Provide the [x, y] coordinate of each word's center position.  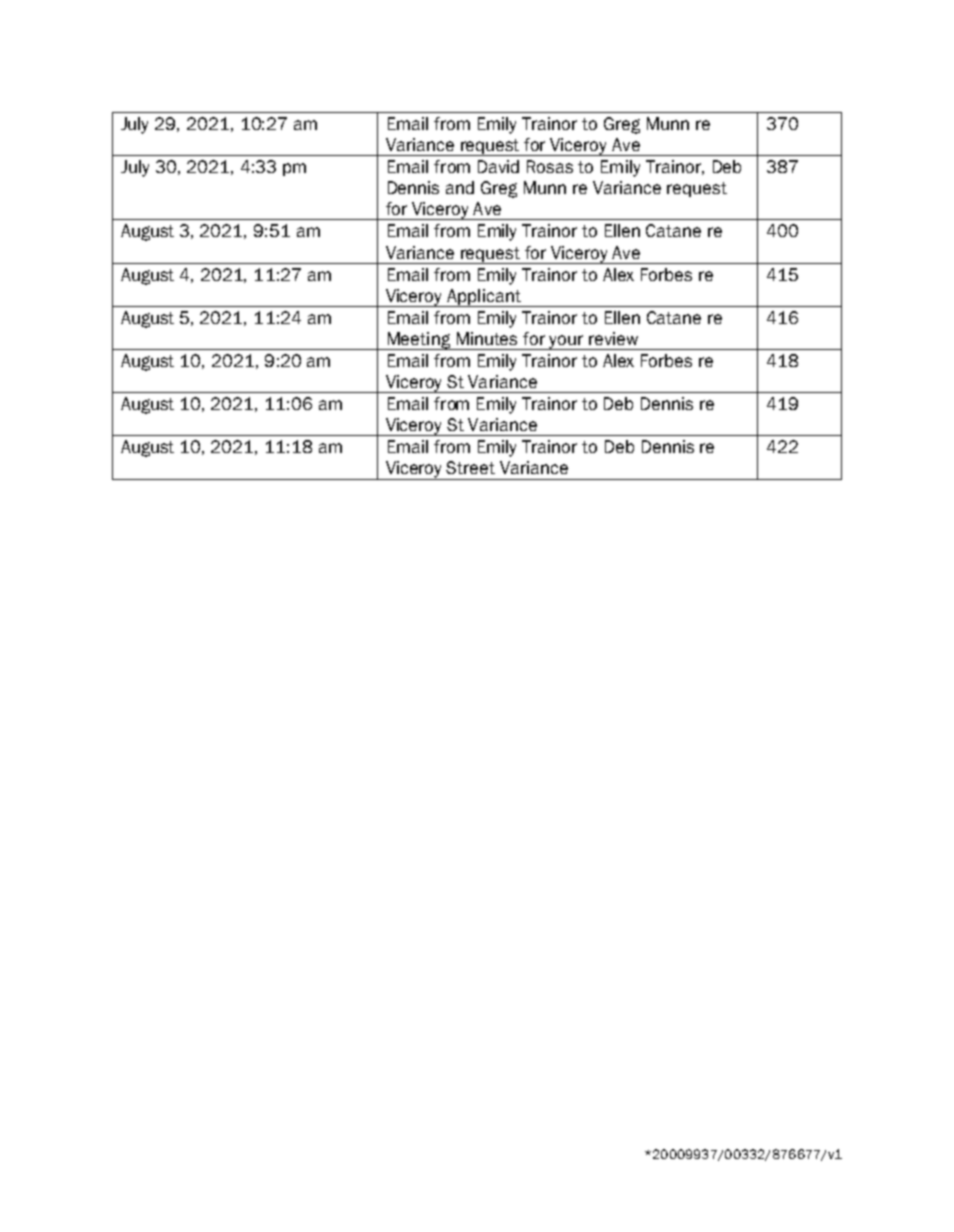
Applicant [484, 298]
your [566, 342]
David [498, 166]
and [460, 187]
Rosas [550, 166]
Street [470, 467]
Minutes [487, 338]
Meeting [419, 341]
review [613, 338]
